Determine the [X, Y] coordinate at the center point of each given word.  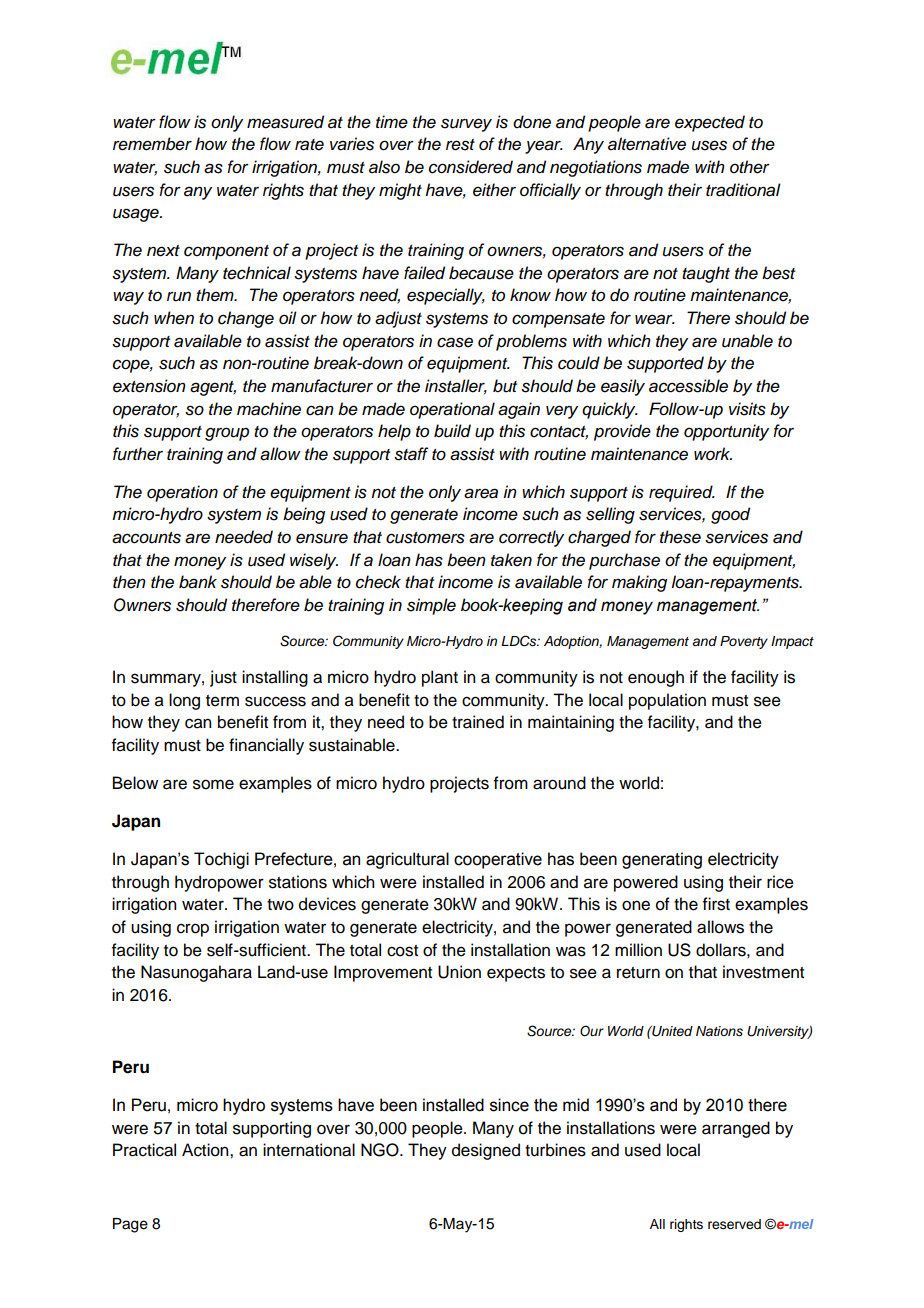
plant [440, 678]
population [667, 701]
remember [152, 144]
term [222, 701]
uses [709, 145]
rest [460, 145]
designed [486, 1151]
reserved [734, 1224]
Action [206, 1150]
